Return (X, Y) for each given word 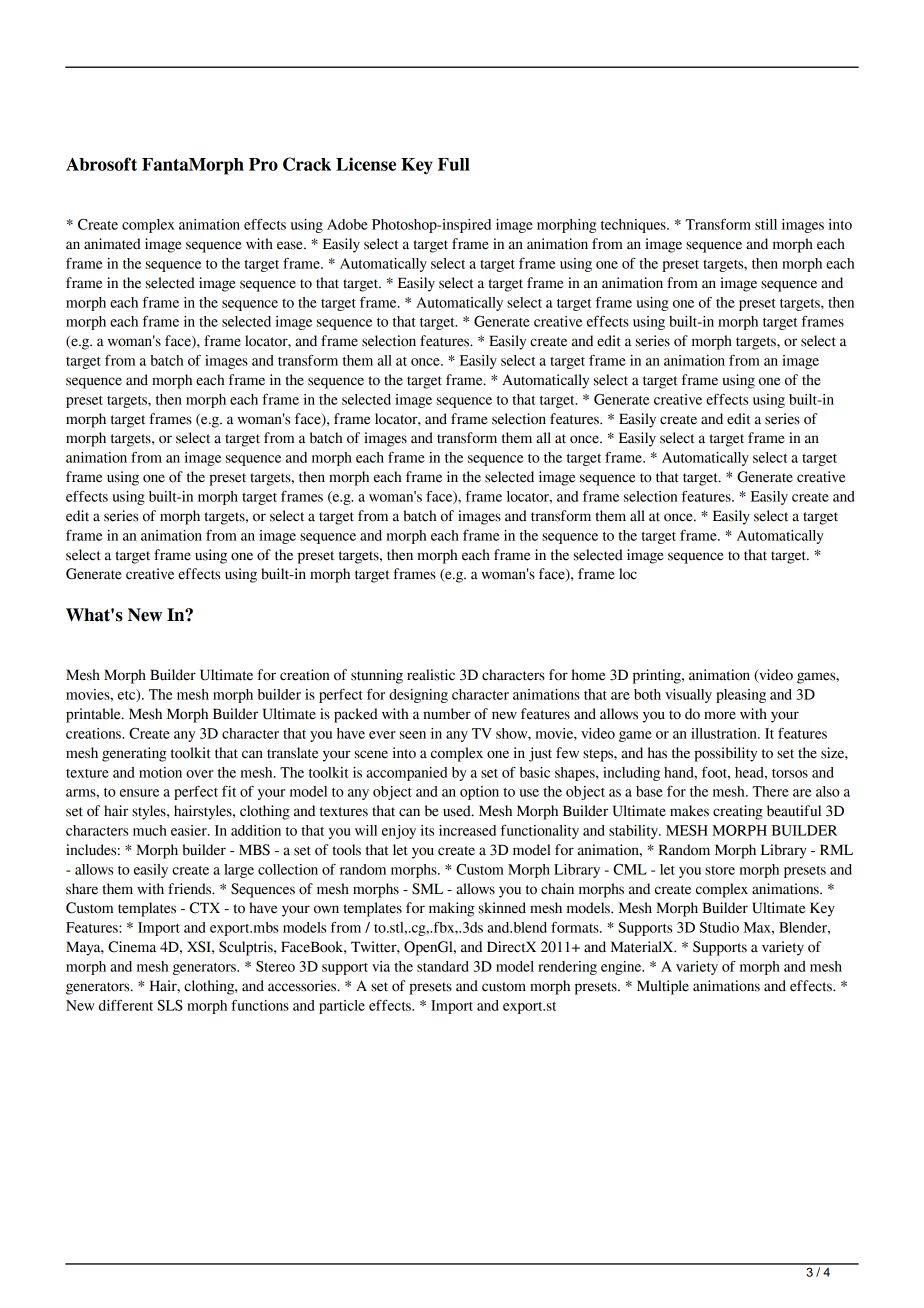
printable (94, 715)
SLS (170, 1005)
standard (443, 966)
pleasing (741, 696)
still (766, 224)
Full (454, 164)
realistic (431, 675)
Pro (263, 164)
